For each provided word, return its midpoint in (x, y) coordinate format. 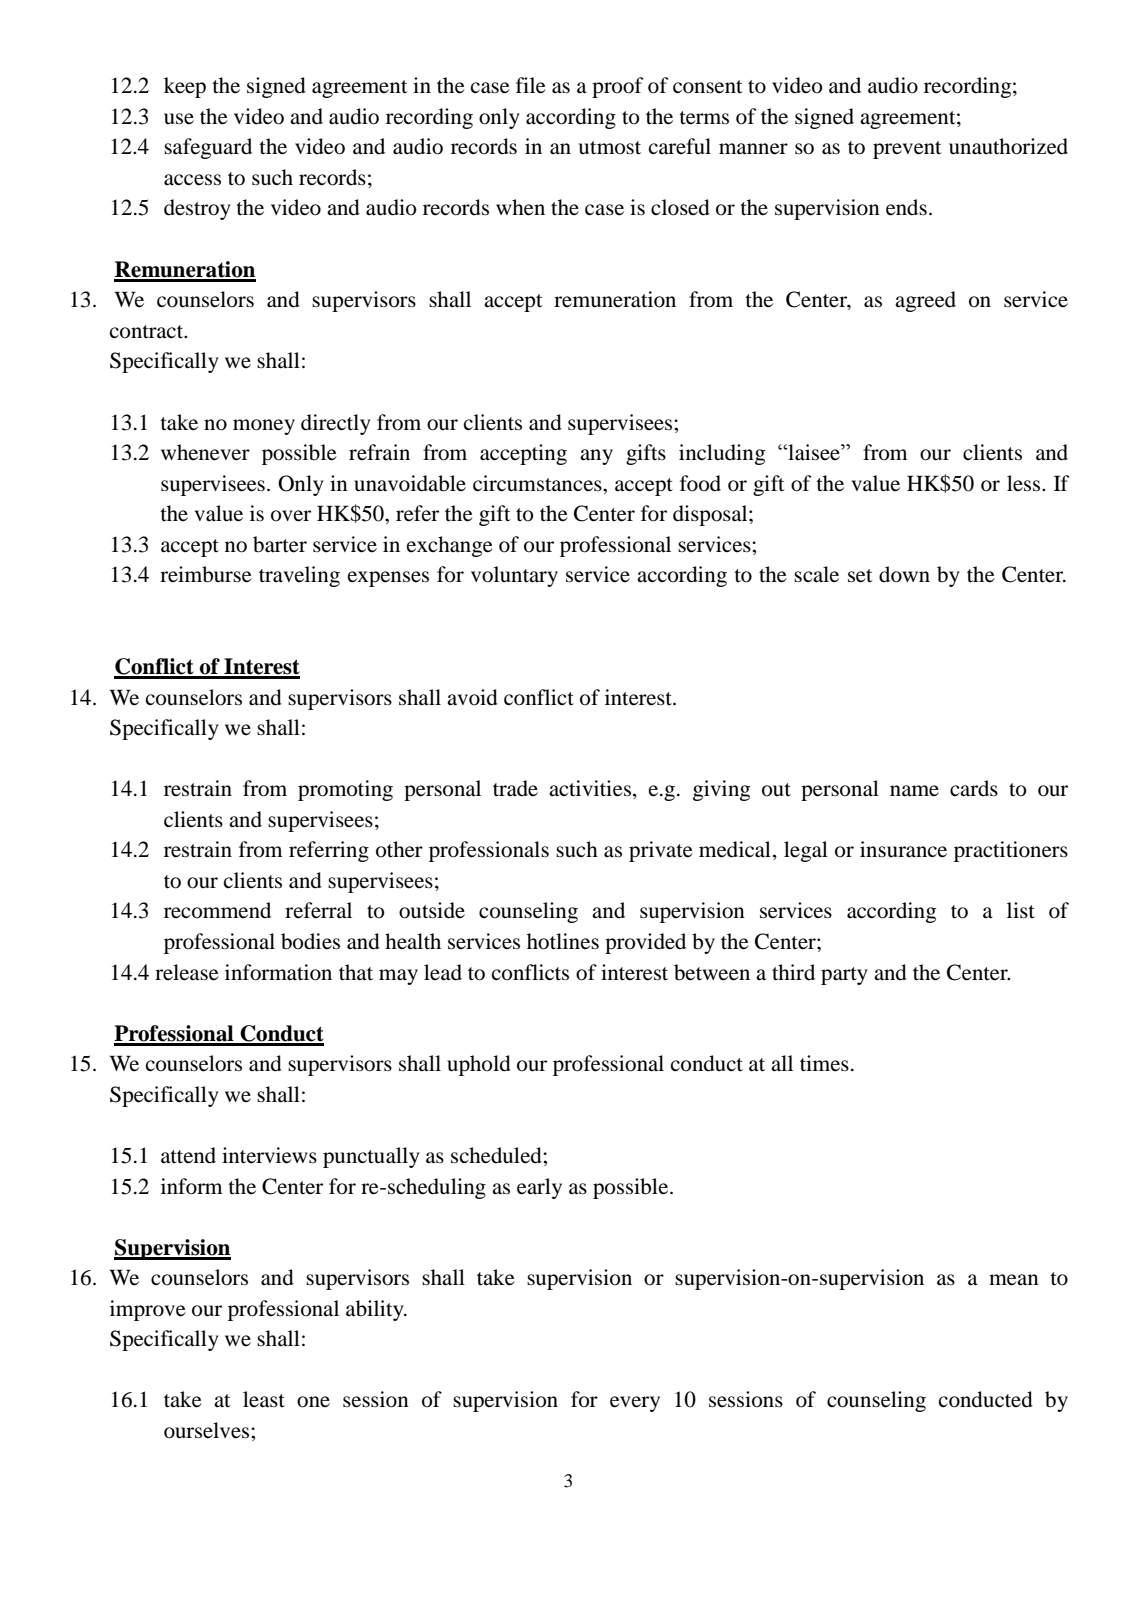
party (844, 976)
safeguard (208, 148)
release (187, 972)
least (264, 1399)
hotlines (563, 941)
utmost (610, 148)
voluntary (514, 576)
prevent (907, 150)
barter (280, 544)
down (904, 574)
